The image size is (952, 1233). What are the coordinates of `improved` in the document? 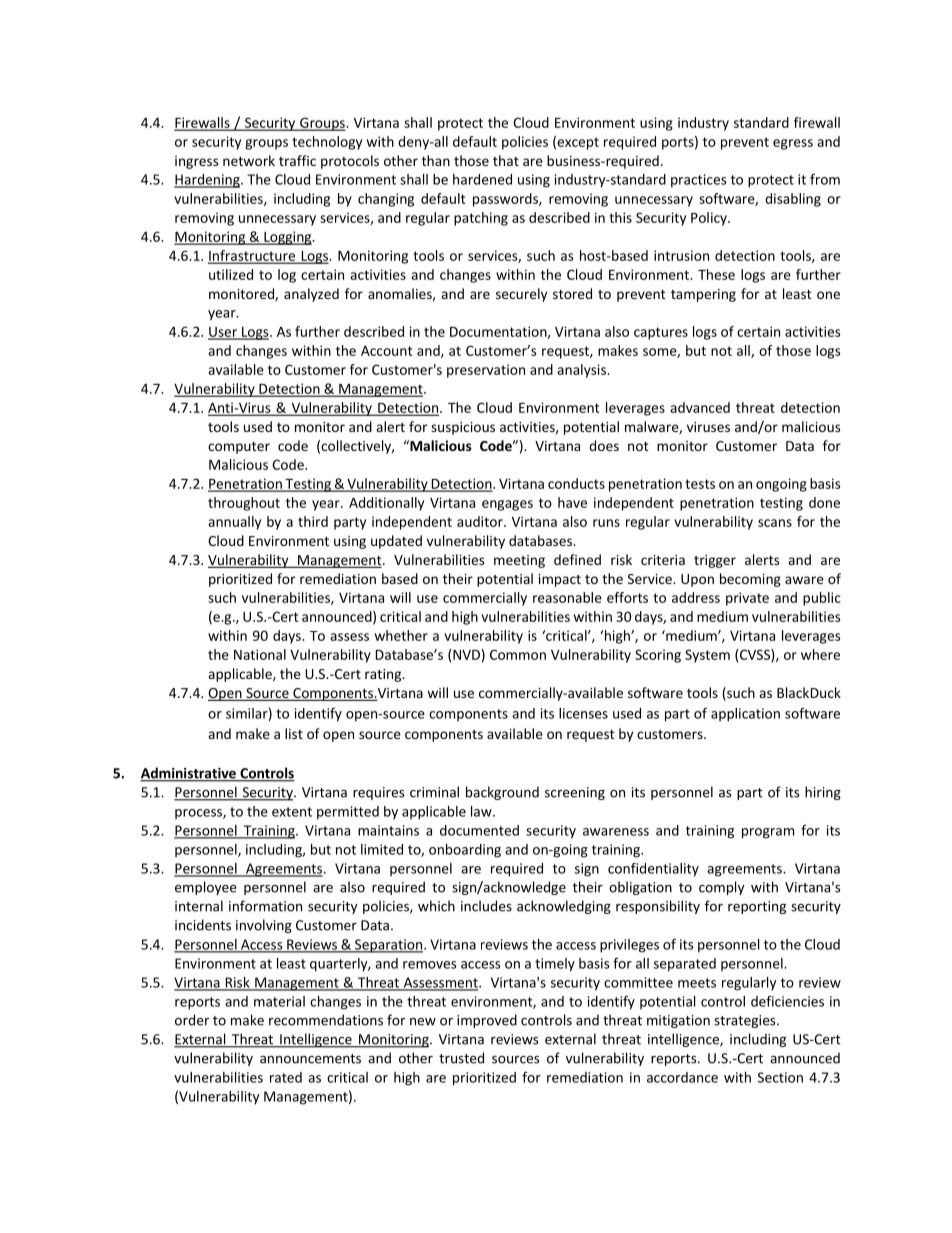 It's located at (487, 1021).
